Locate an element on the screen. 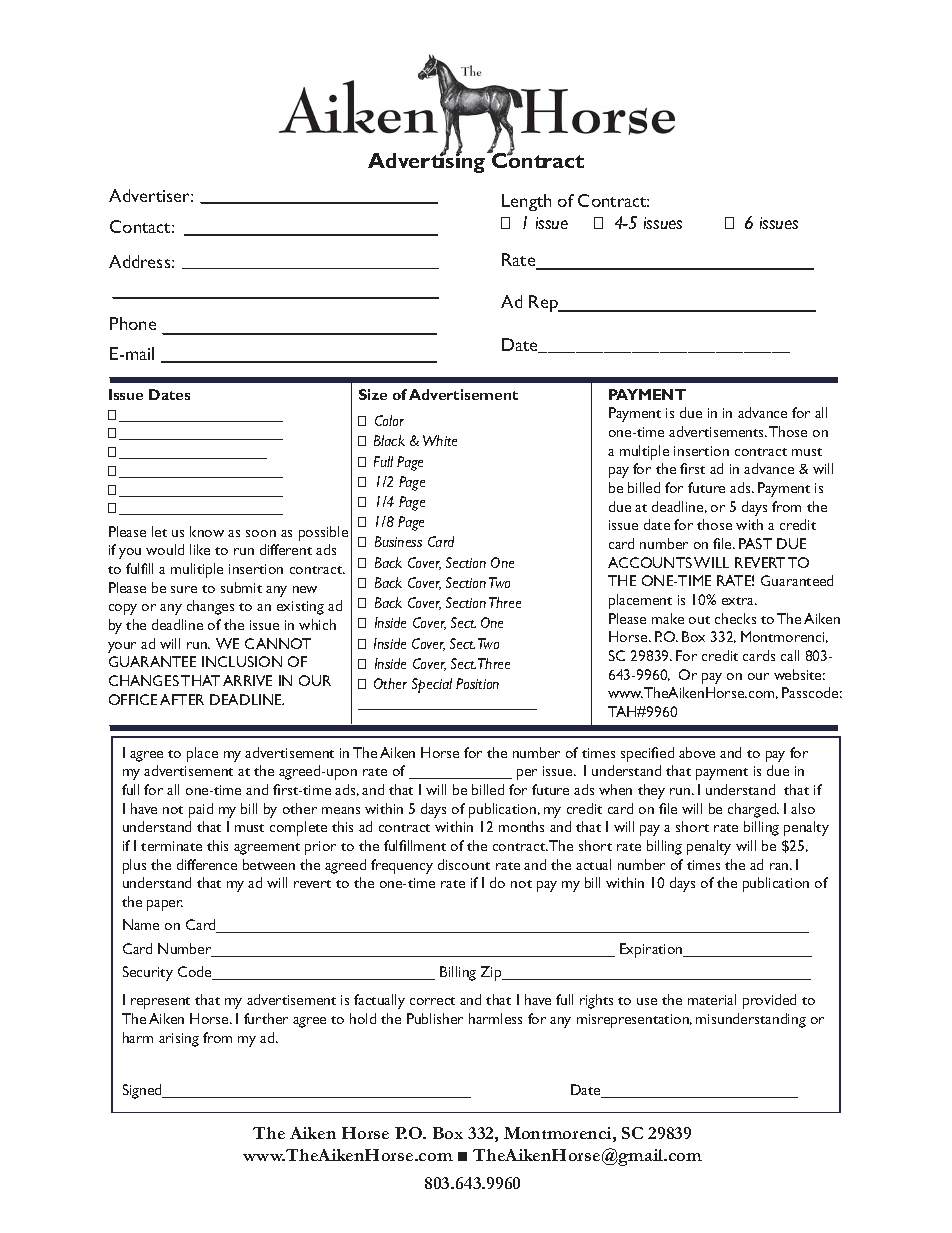  material is located at coordinates (712, 999).
